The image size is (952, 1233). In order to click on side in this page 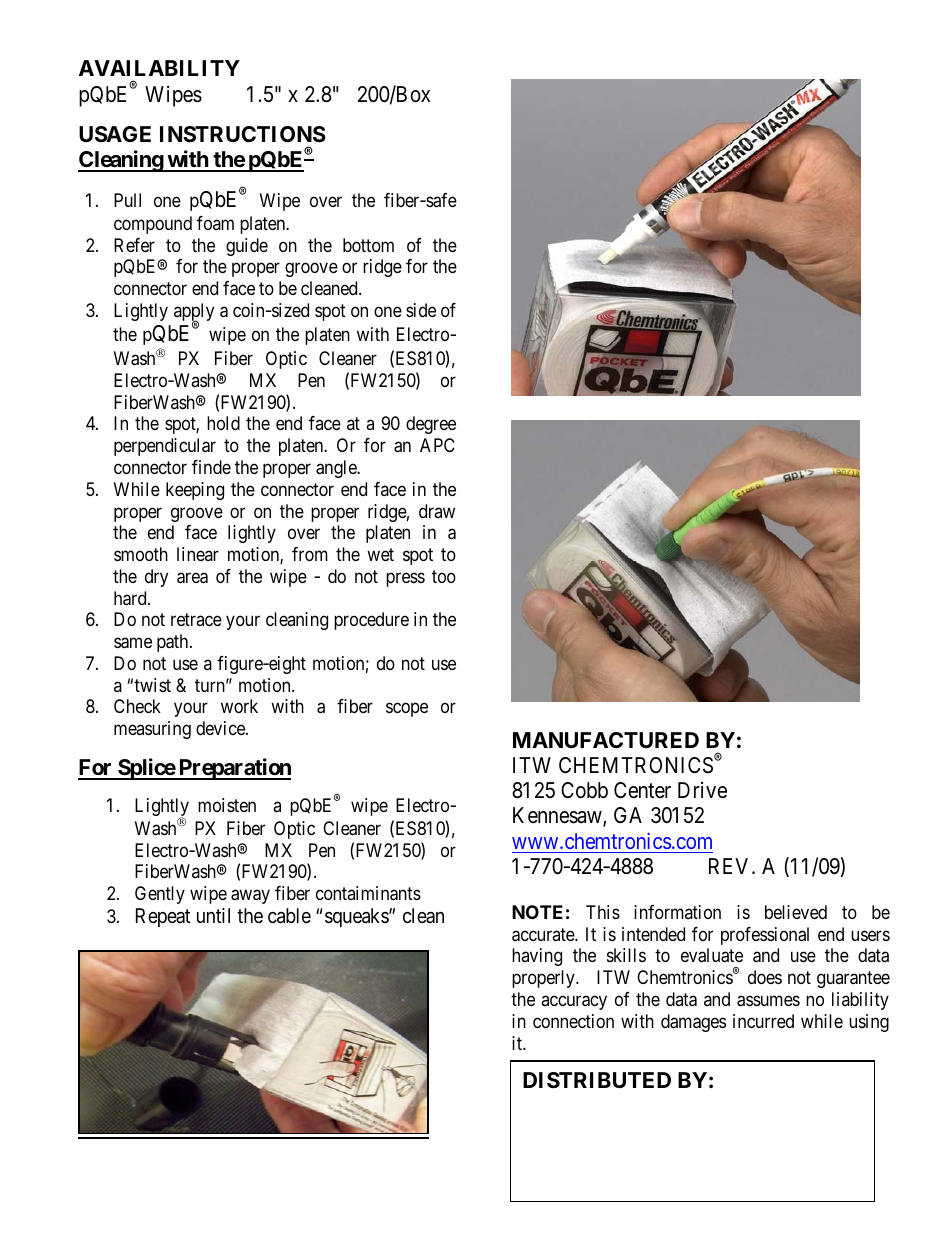, I will do `click(421, 310)`.
